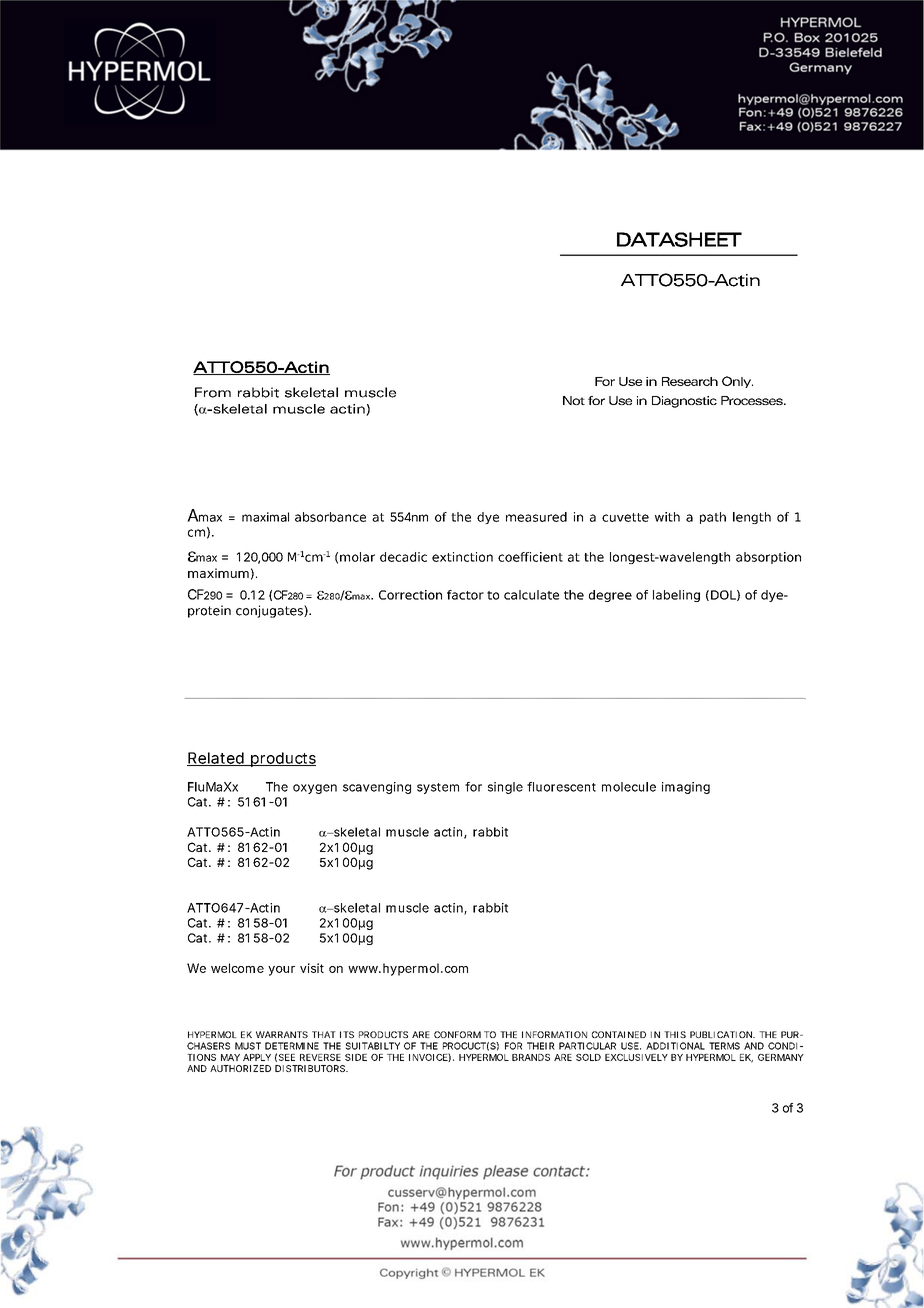  Describe the element at coordinates (679, 239) in the page. I see `DATASHEET` at that location.
